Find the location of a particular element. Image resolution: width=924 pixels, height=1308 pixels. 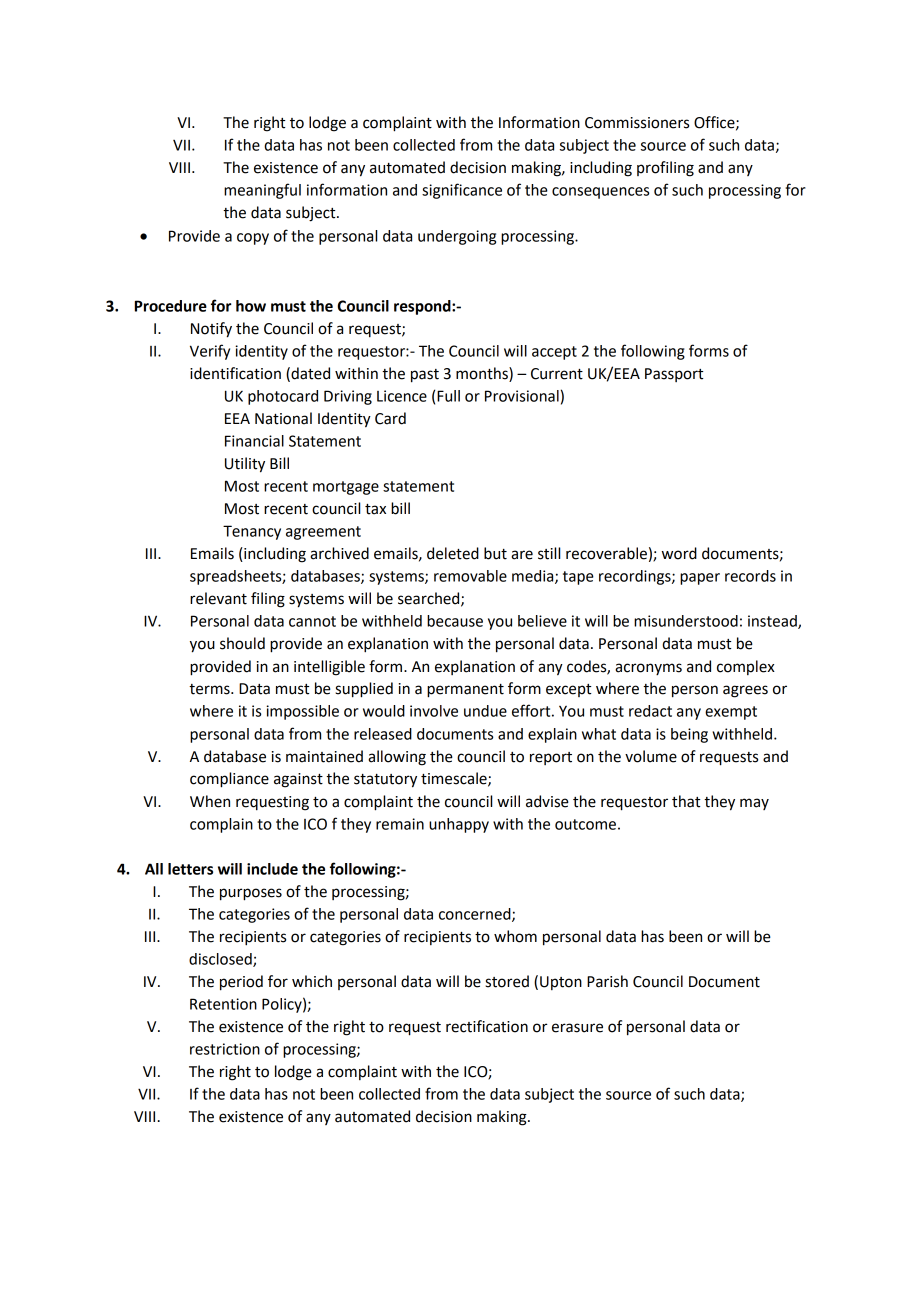

significance is located at coordinates (462, 191).
